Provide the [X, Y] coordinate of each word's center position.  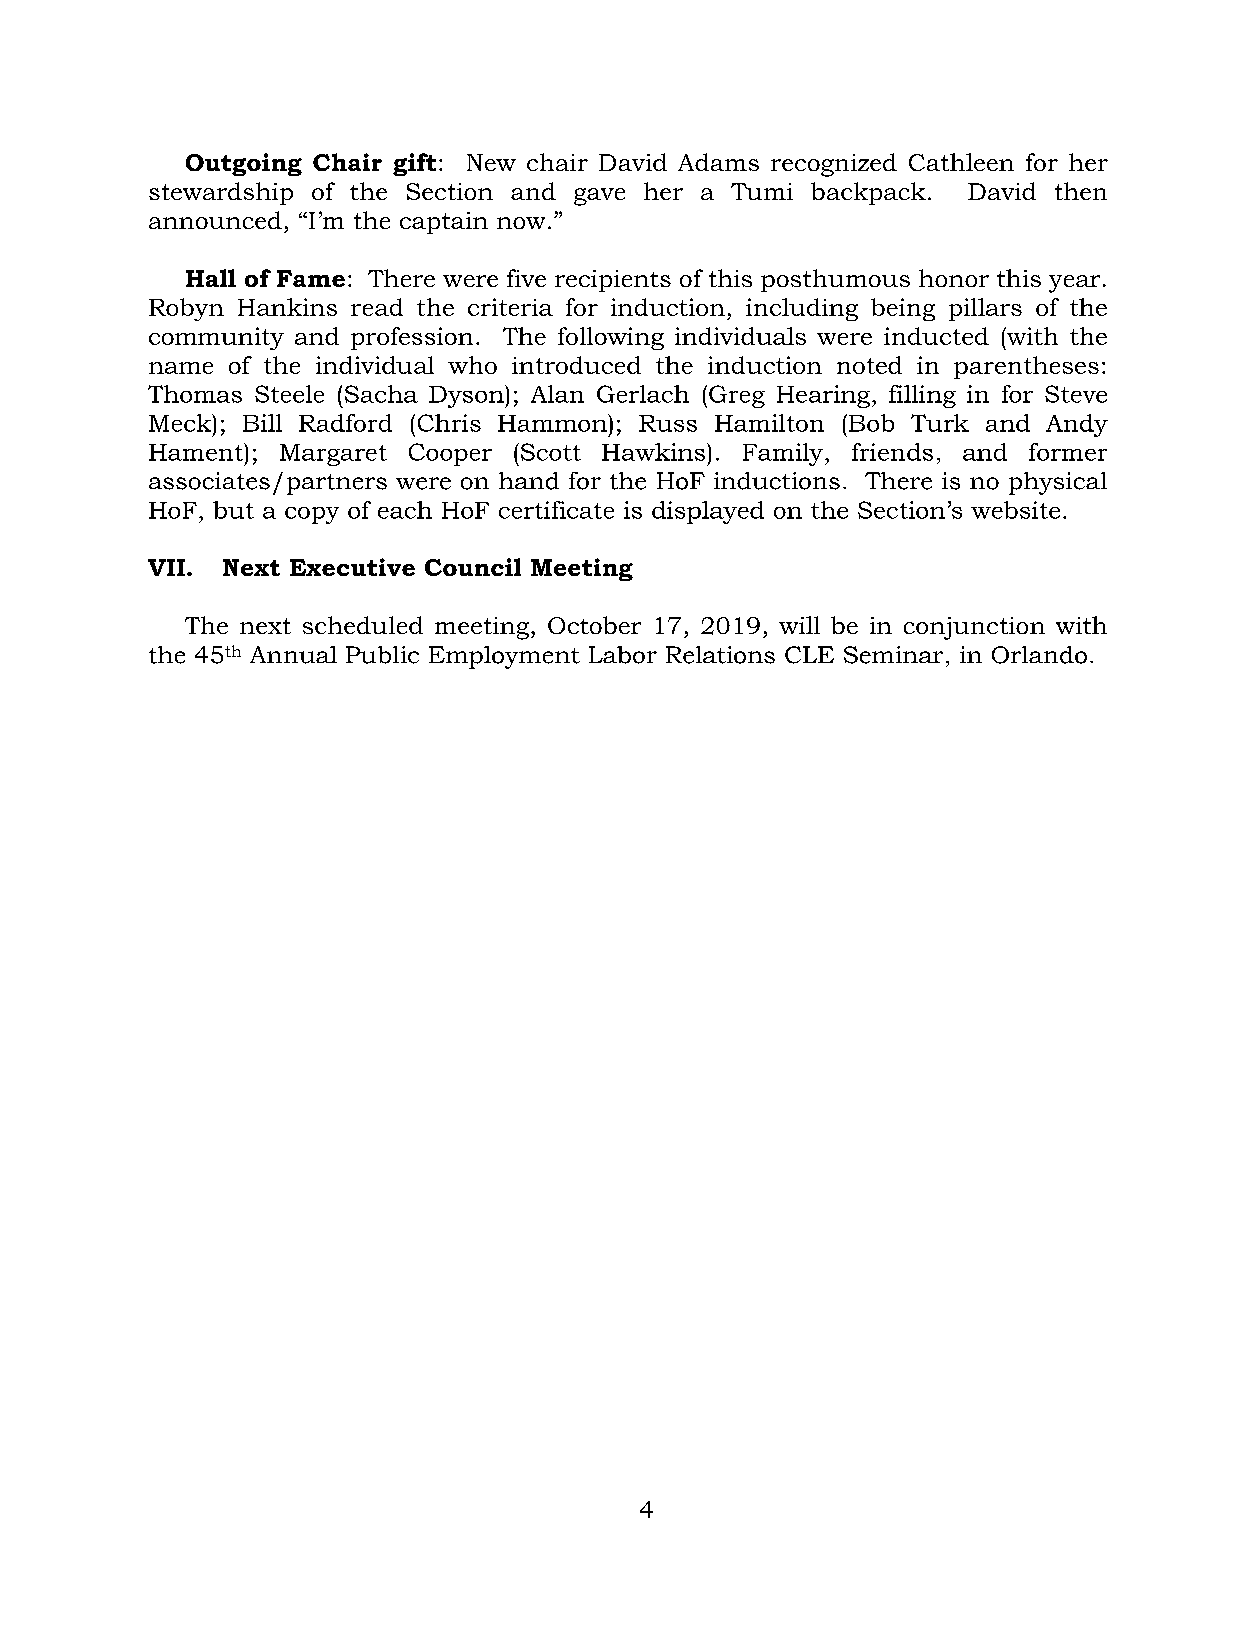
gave [599, 197]
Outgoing [244, 164]
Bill [262, 423]
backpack [868, 193]
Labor [623, 655]
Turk [940, 423]
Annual [293, 655]
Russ [668, 423]
